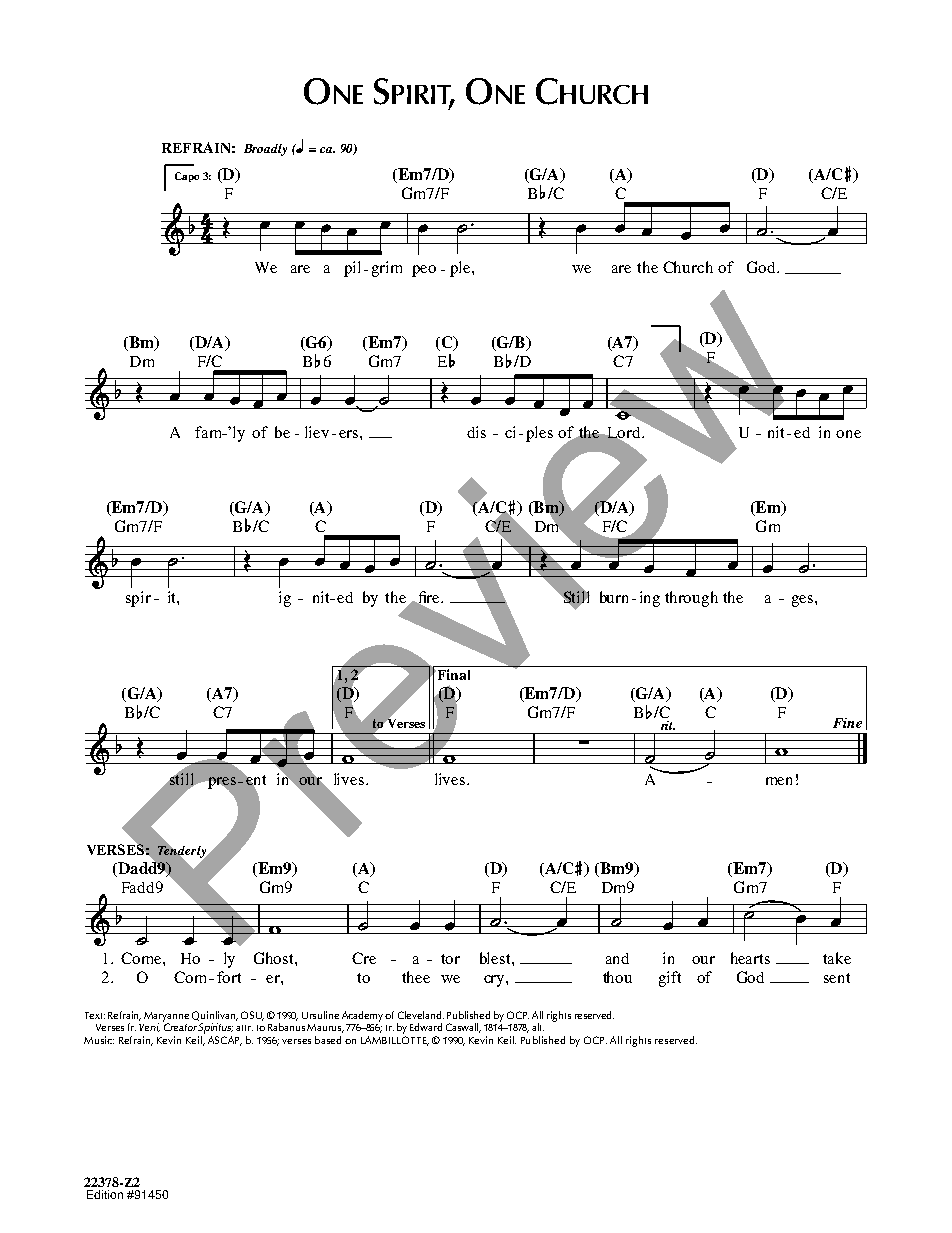  I want to click on dis, so click(476, 432).
